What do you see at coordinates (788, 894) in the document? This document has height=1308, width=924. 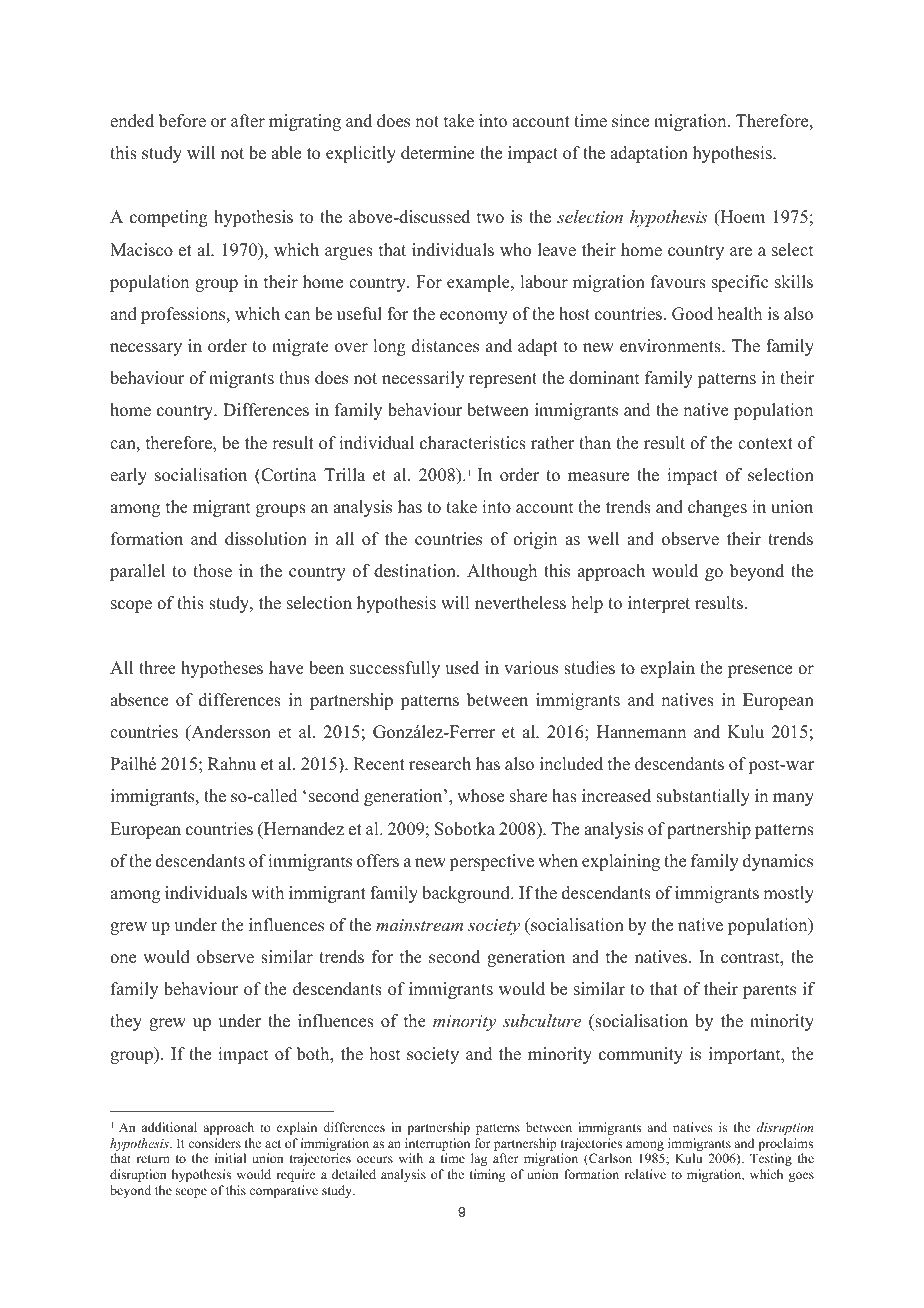 I see `mostly` at bounding box center [788, 894].
